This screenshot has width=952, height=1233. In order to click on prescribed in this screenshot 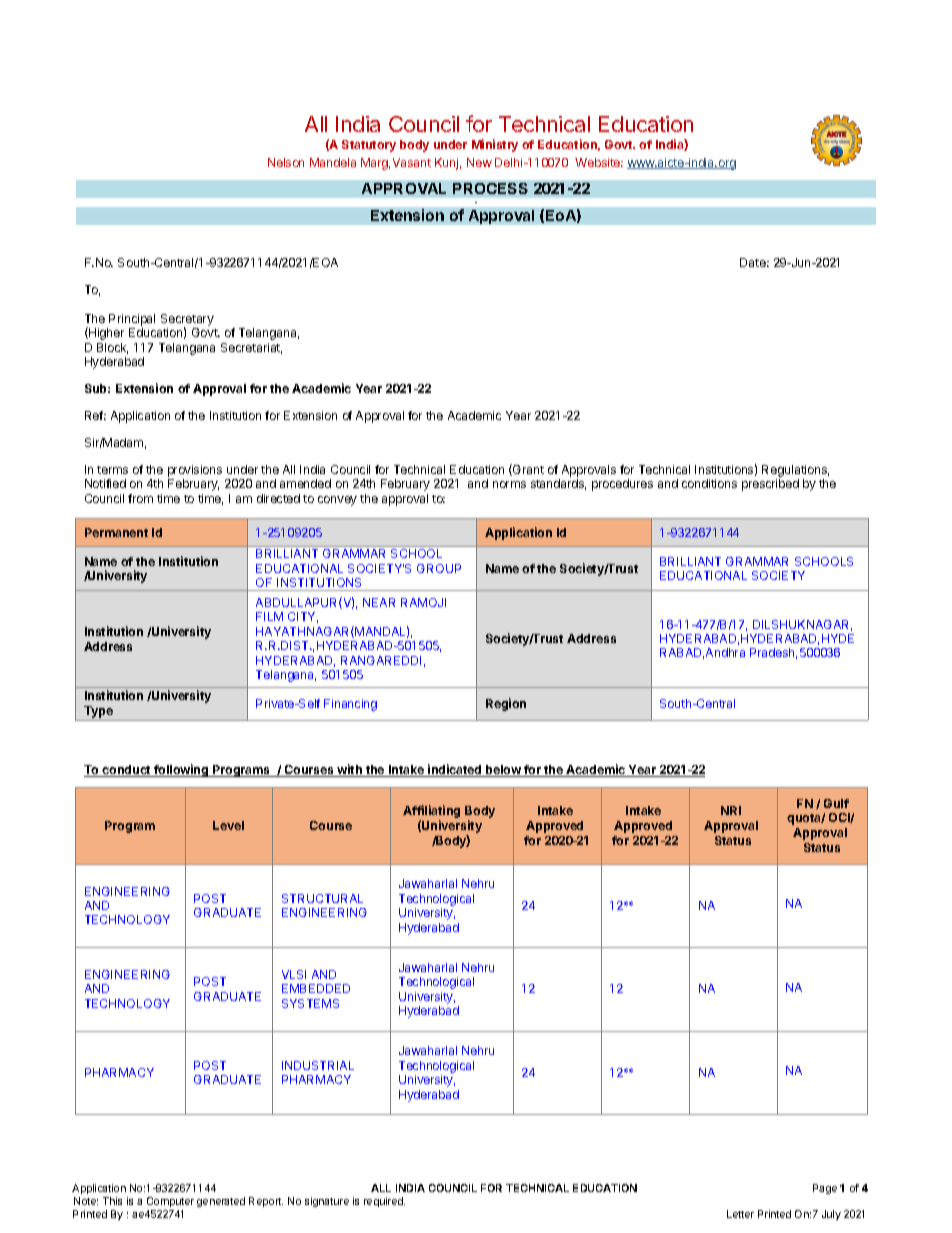, I will do `click(770, 485)`.
